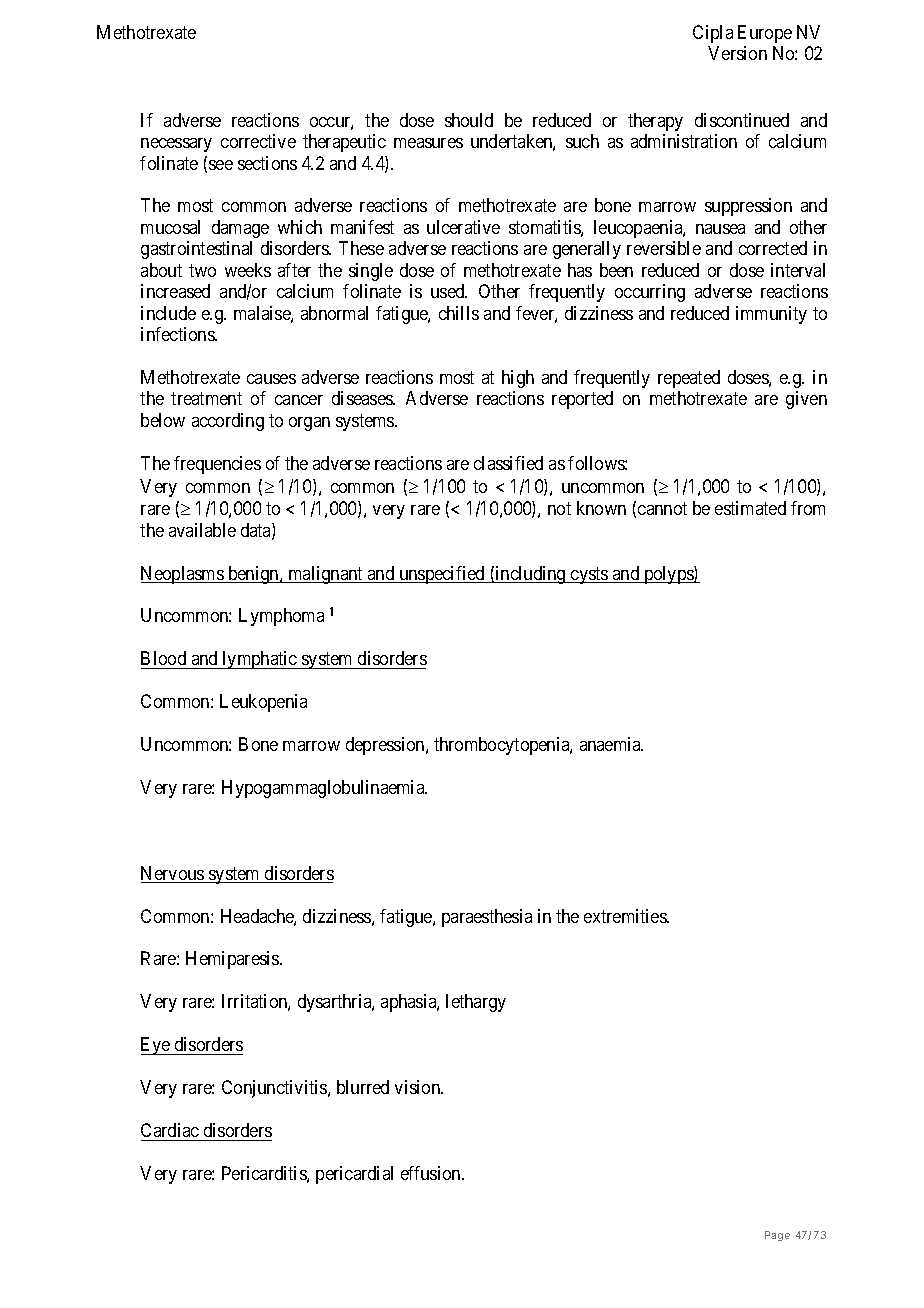 This page has height=1308, width=924. What do you see at coordinates (469, 120) in the page?
I see `should` at bounding box center [469, 120].
